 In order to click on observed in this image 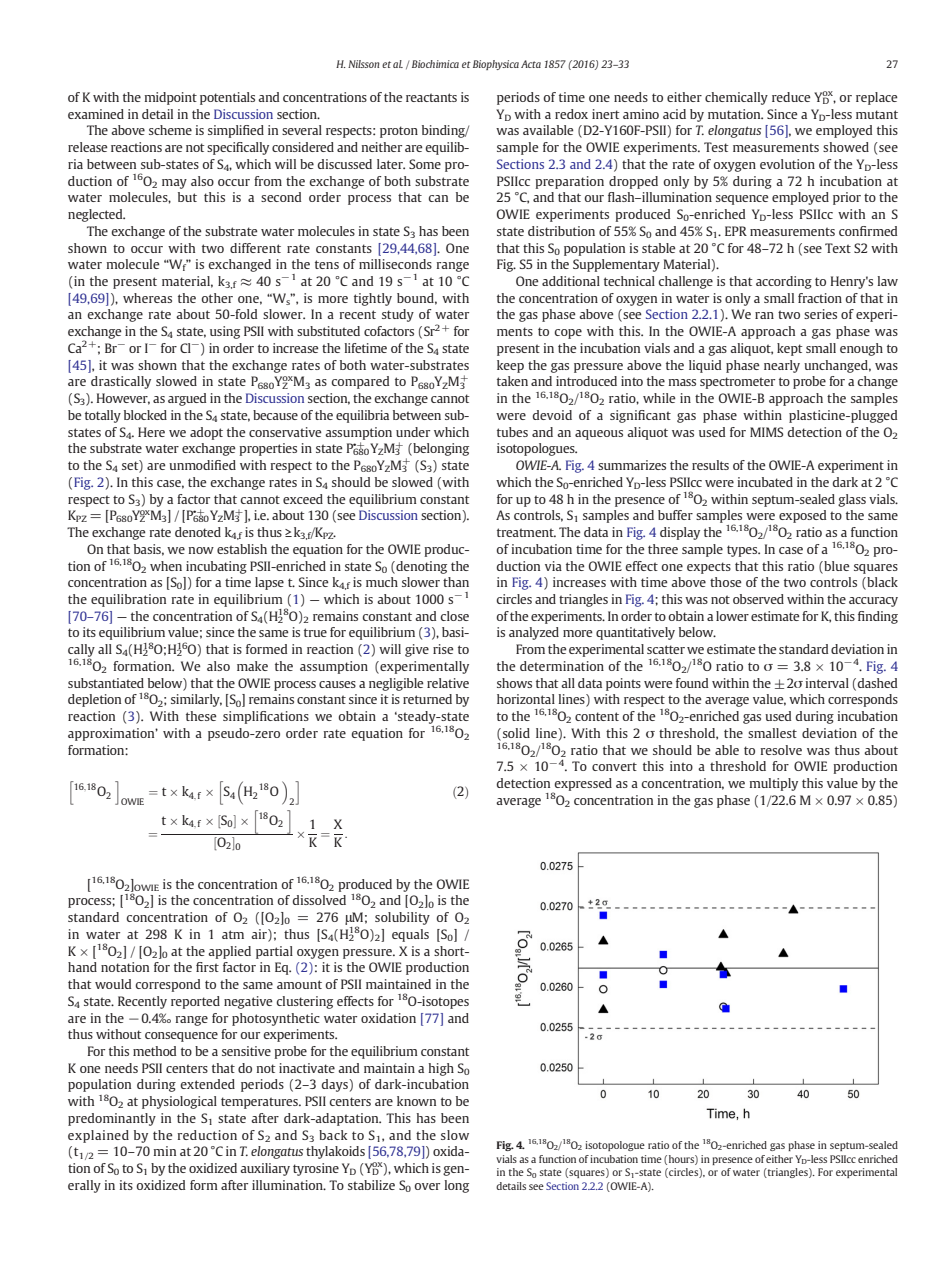, I will do `click(758, 599)`.
